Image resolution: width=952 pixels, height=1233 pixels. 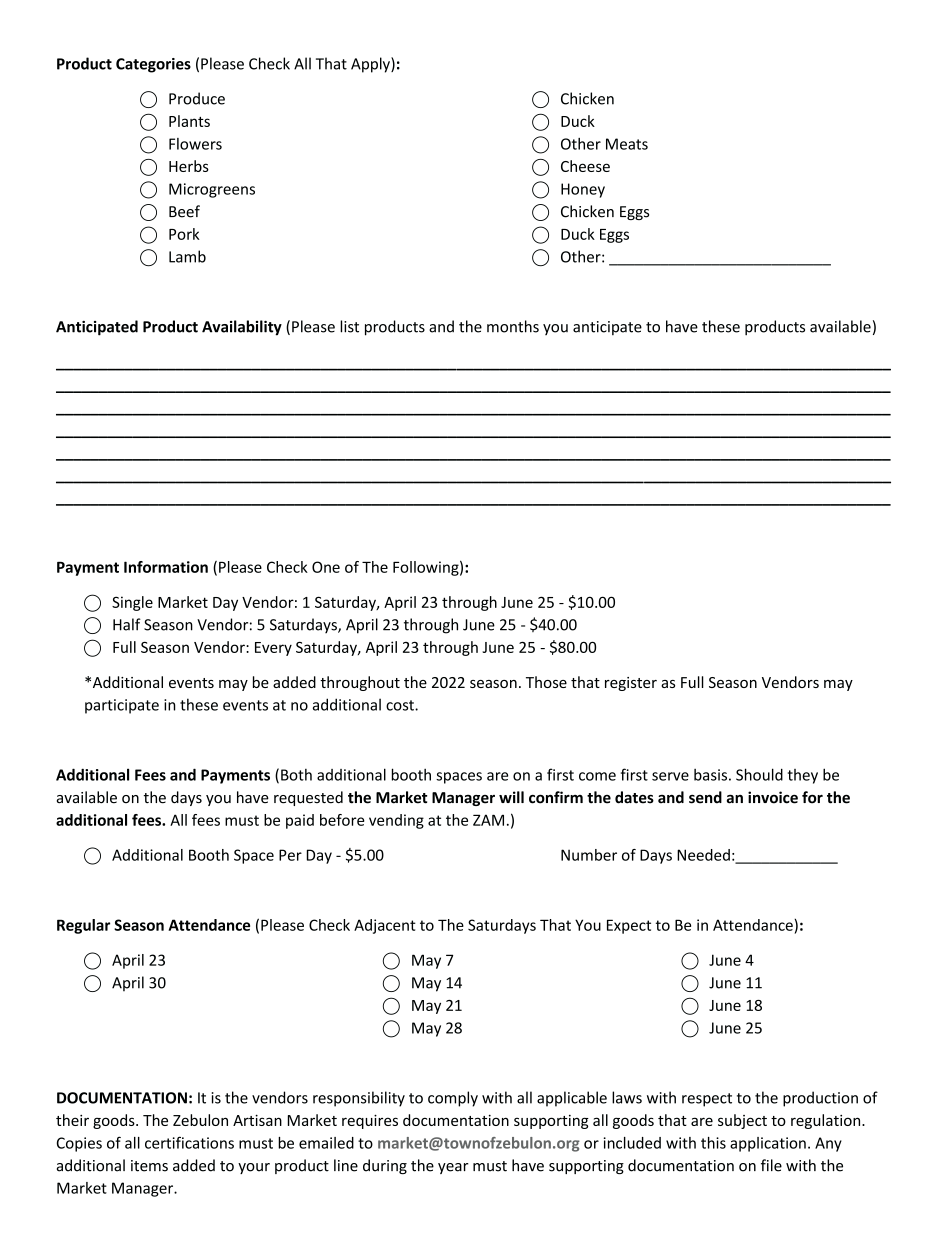 What do you see at coordinates (742, 1121) in the screenshot?
I see `subject` at bounding box center [742, 1121].
